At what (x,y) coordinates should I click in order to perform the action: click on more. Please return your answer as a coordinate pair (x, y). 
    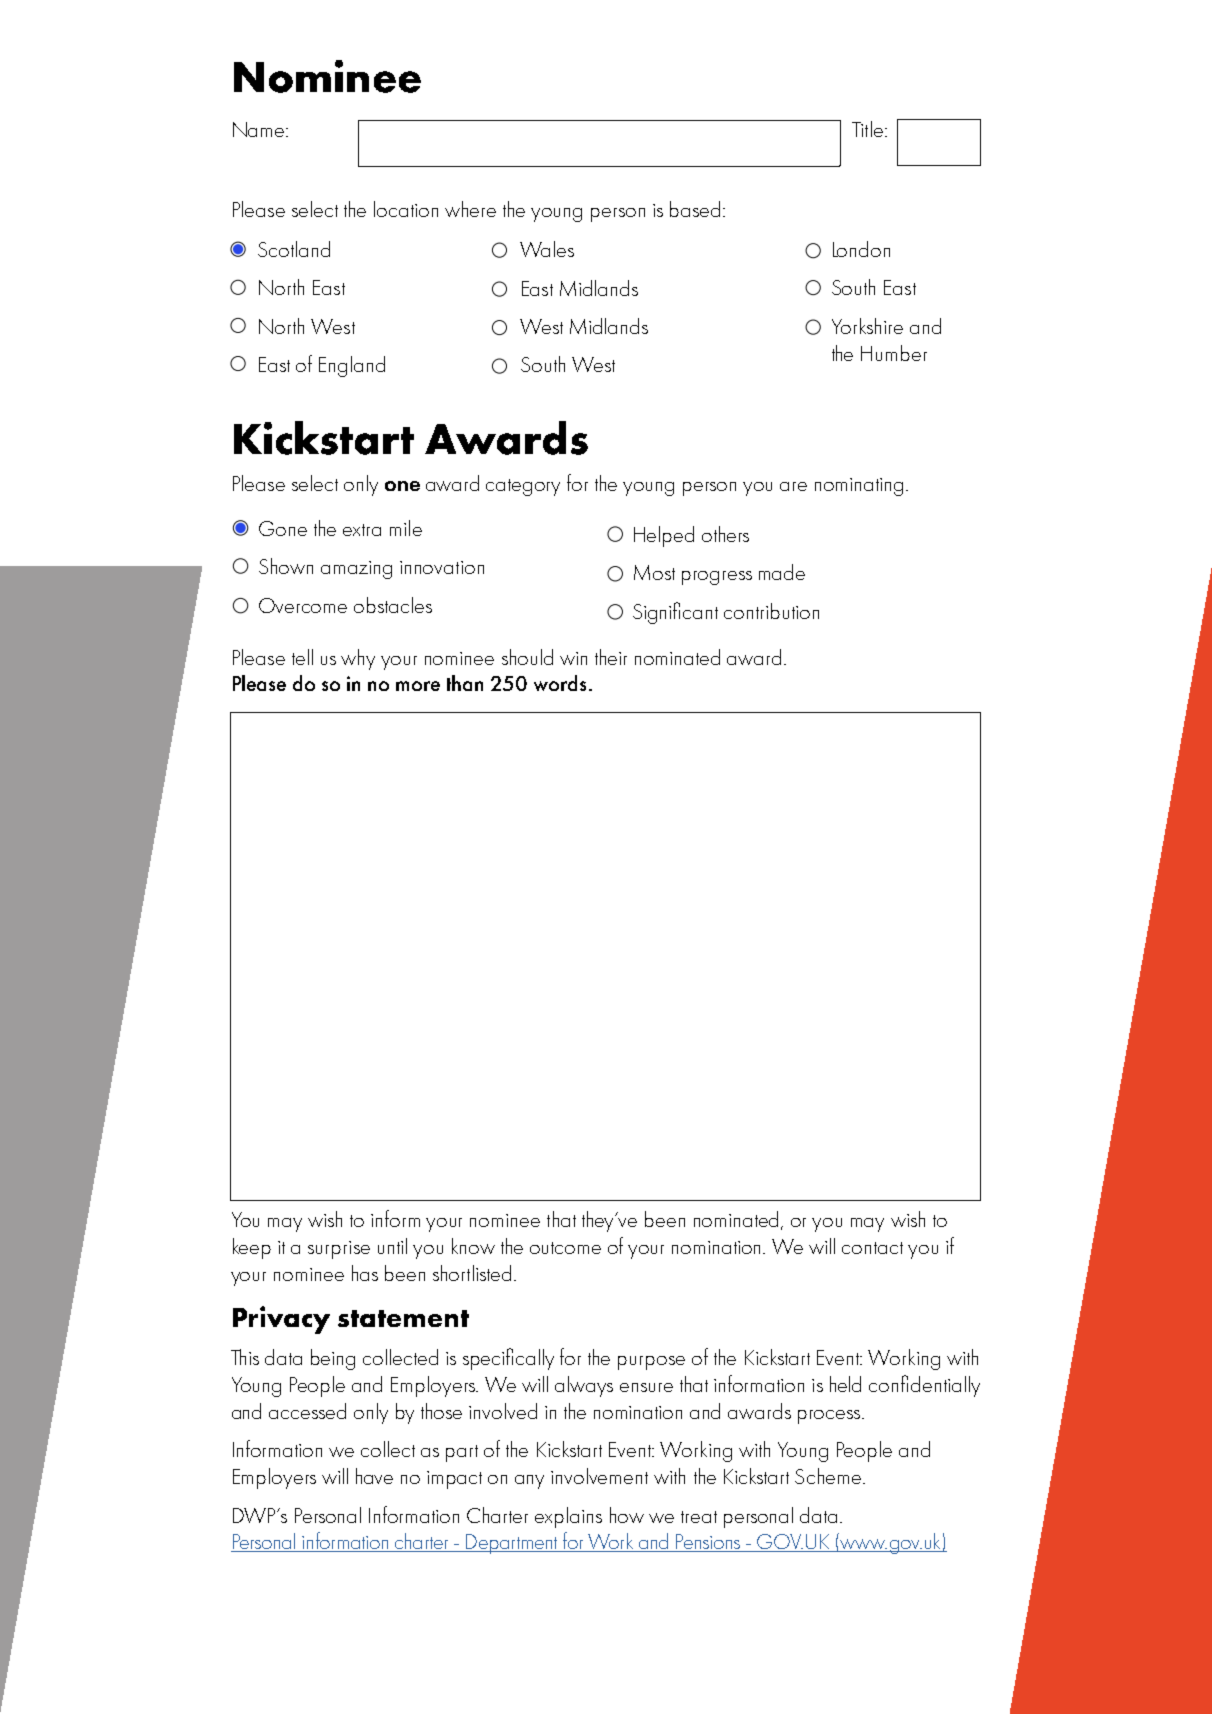
    Looking at the image, I should click on (418, 686).
